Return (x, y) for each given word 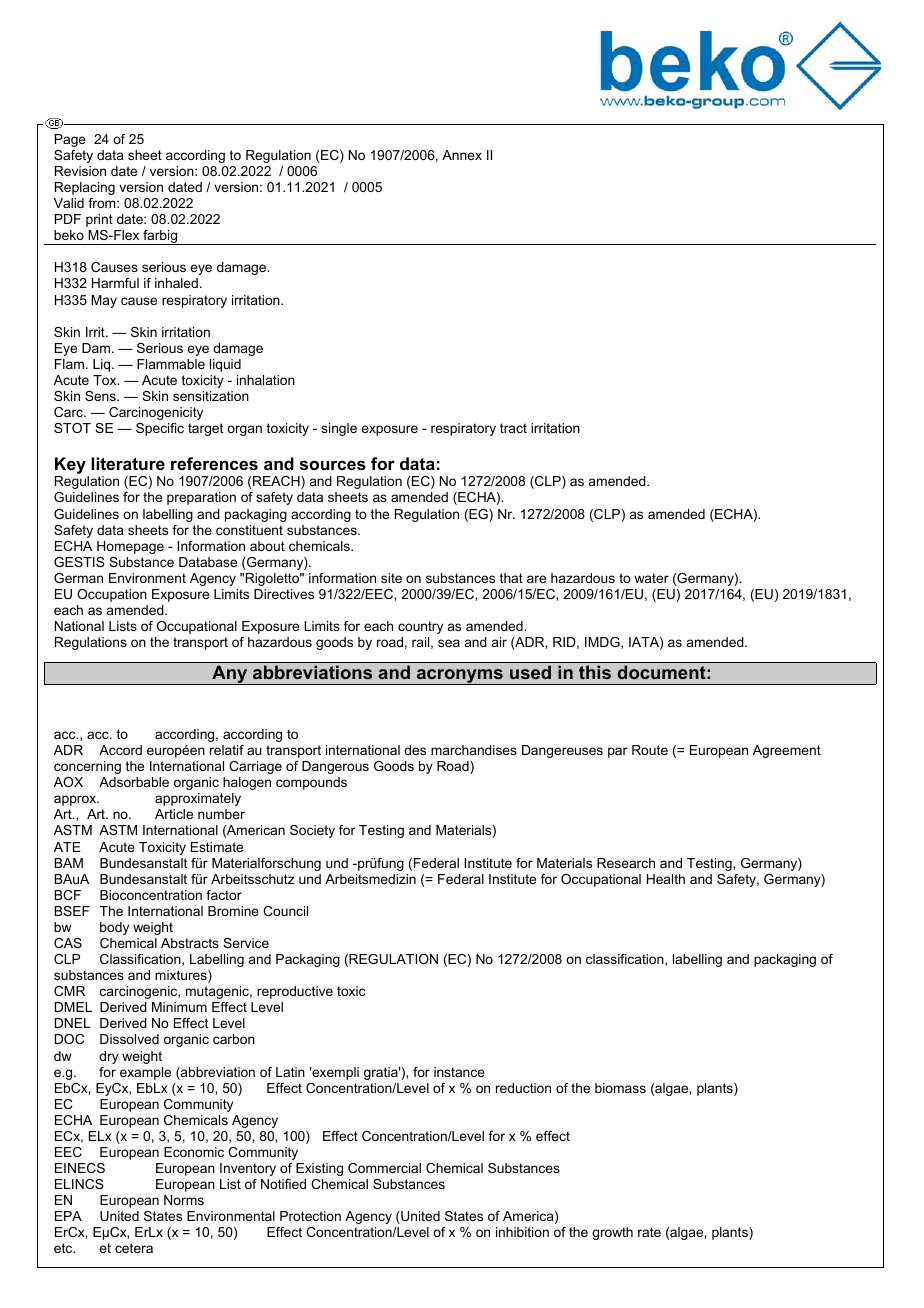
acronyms (460, 677)
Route (650, 750)
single (339, 429)
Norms (184, 1200)
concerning (87, 767)
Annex (462, 155)
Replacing (85, 188)
